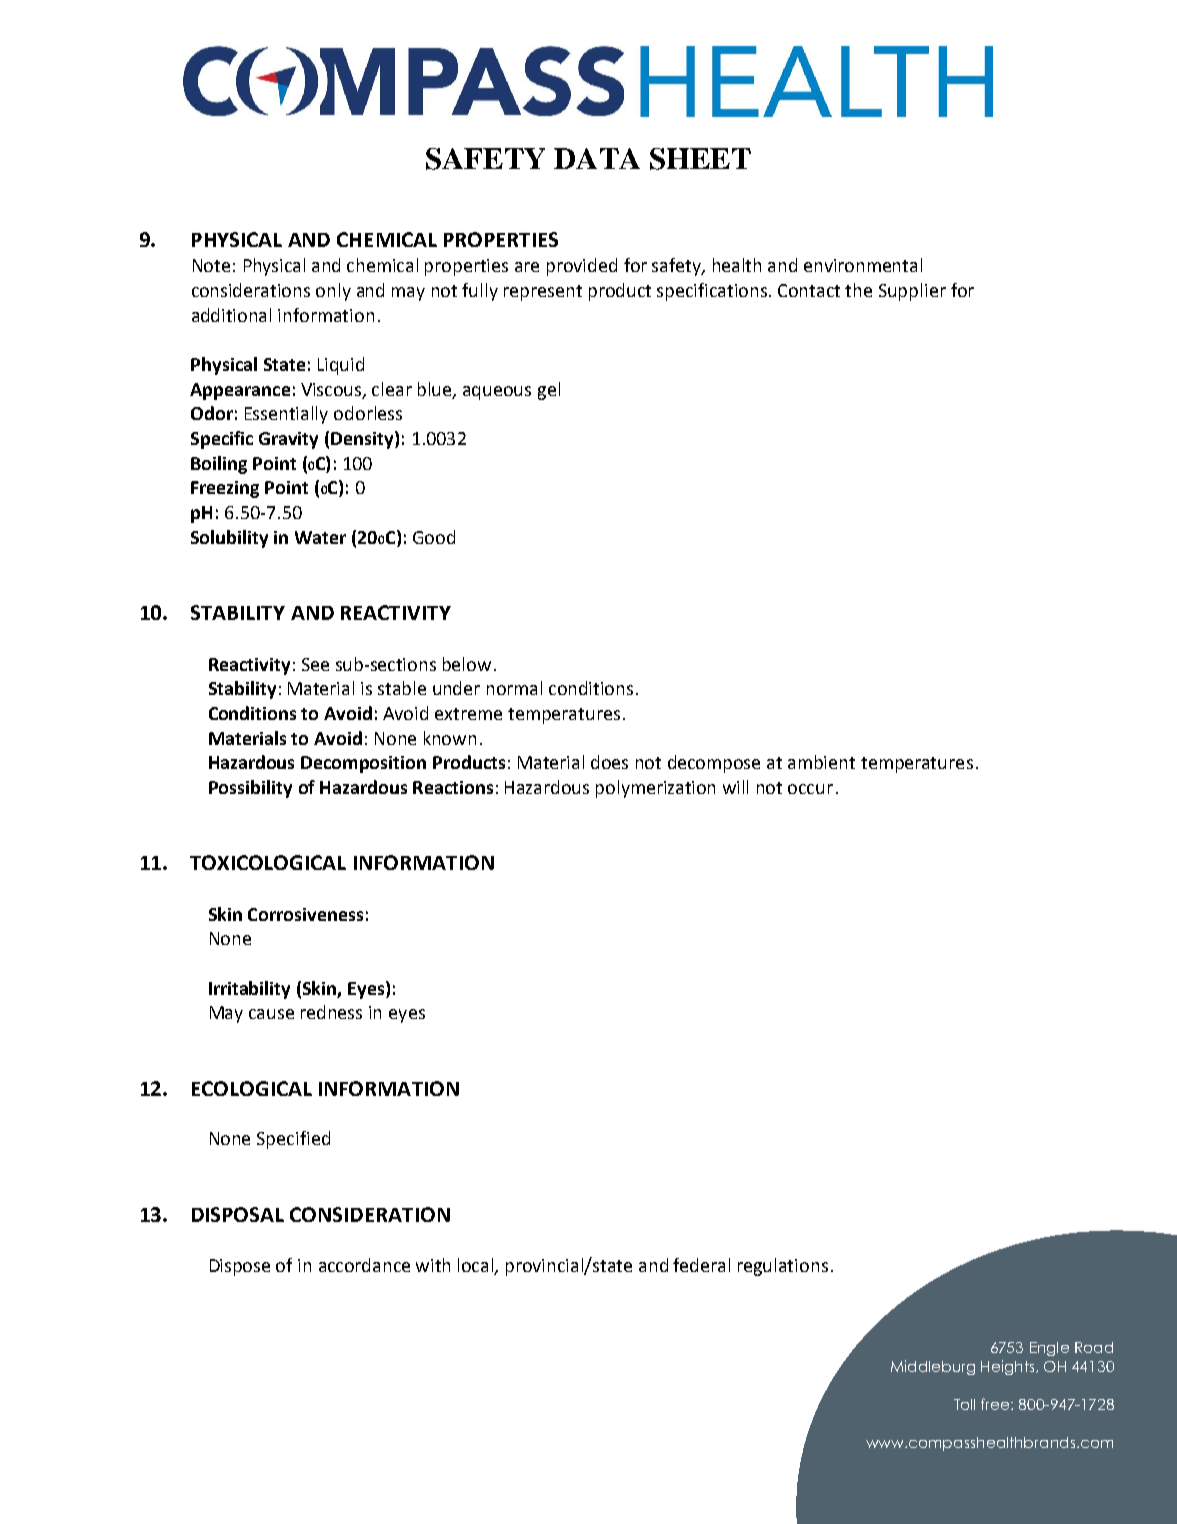 This document has width=1177, height=1524. Describe the element at coordinates (549, 391) in the document. I see `gel` at that location.
